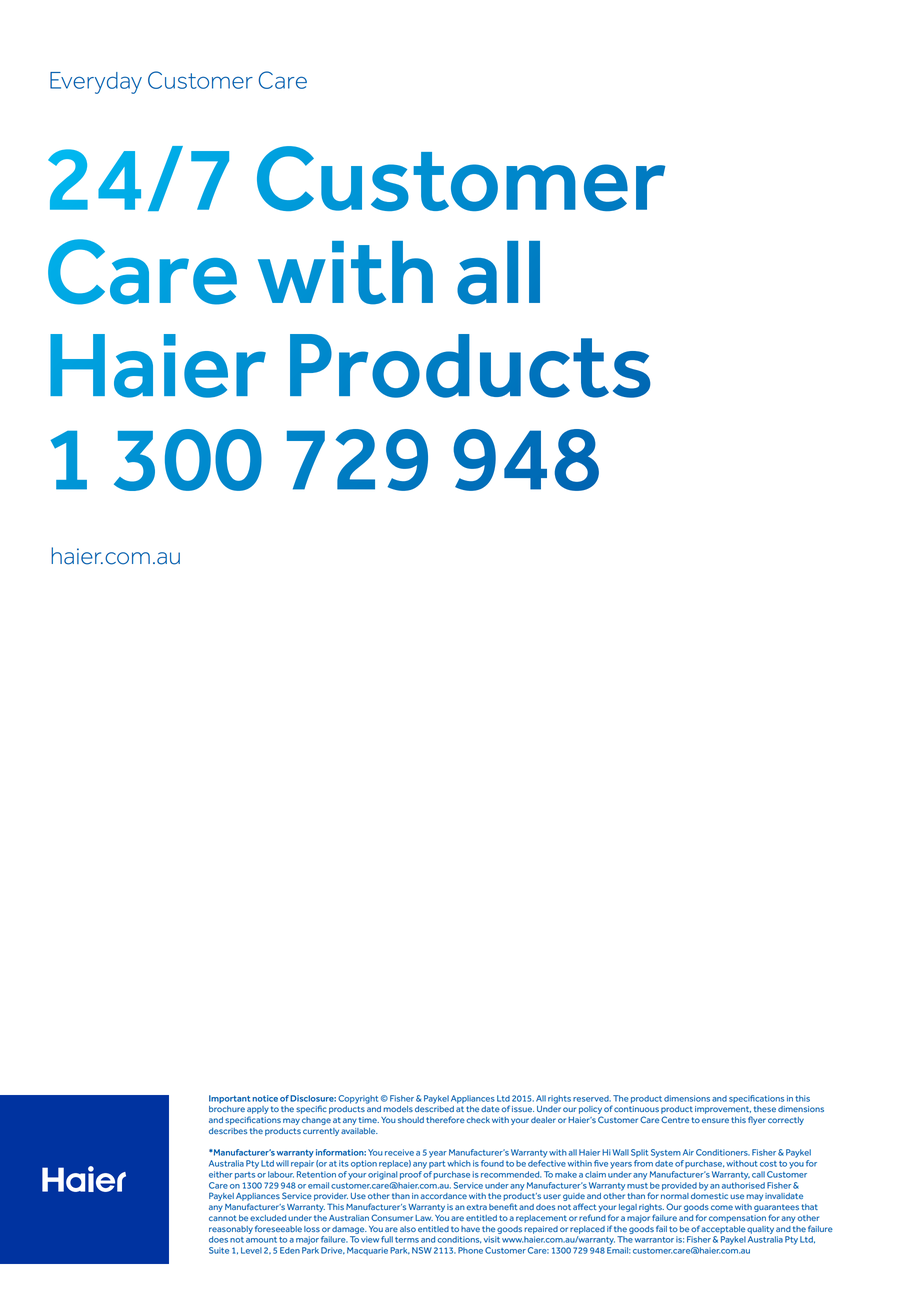 The width and height of the screenshot is (924, 1308). What do you see at coordinates (229, 1099) in the screenshot?
I see `Important` at bounding box center [229, 1099].
